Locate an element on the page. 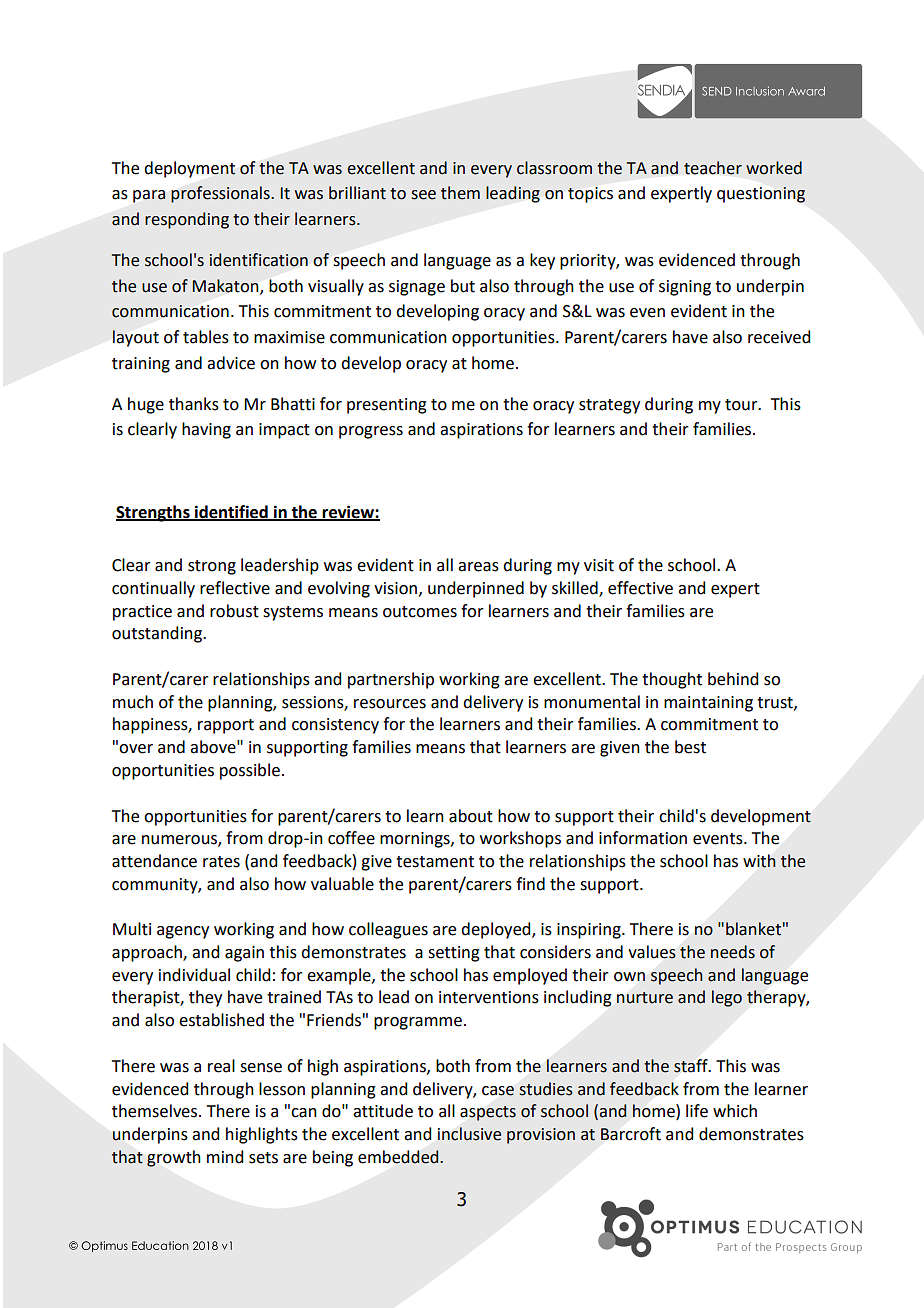 The image size is (924, 1308). see is located at coordinates (423, 195).
